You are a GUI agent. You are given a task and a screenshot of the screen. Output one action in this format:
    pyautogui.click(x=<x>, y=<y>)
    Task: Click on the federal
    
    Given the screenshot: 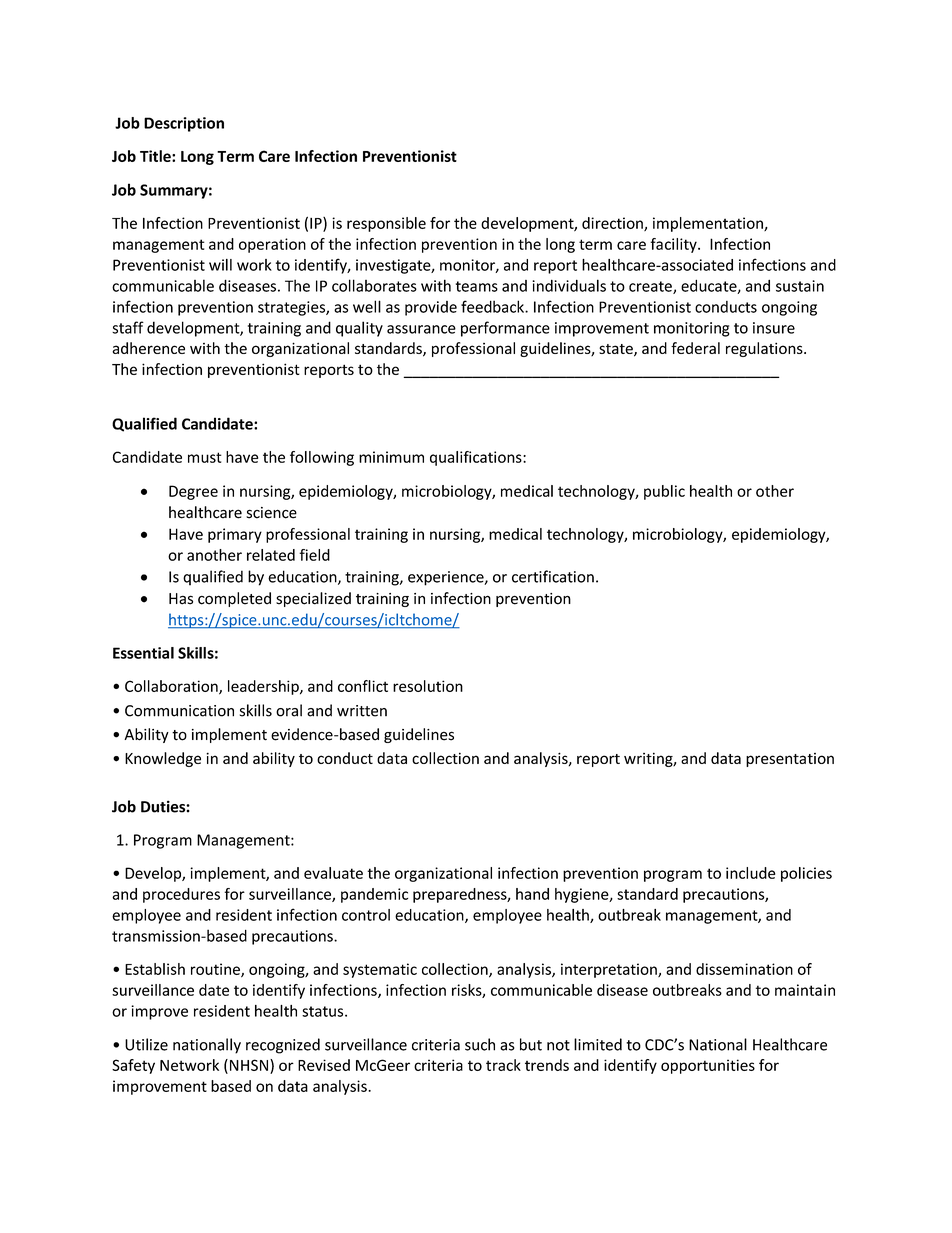 What is the action you would take?
    pyautogui.click(x=695, y=348)
